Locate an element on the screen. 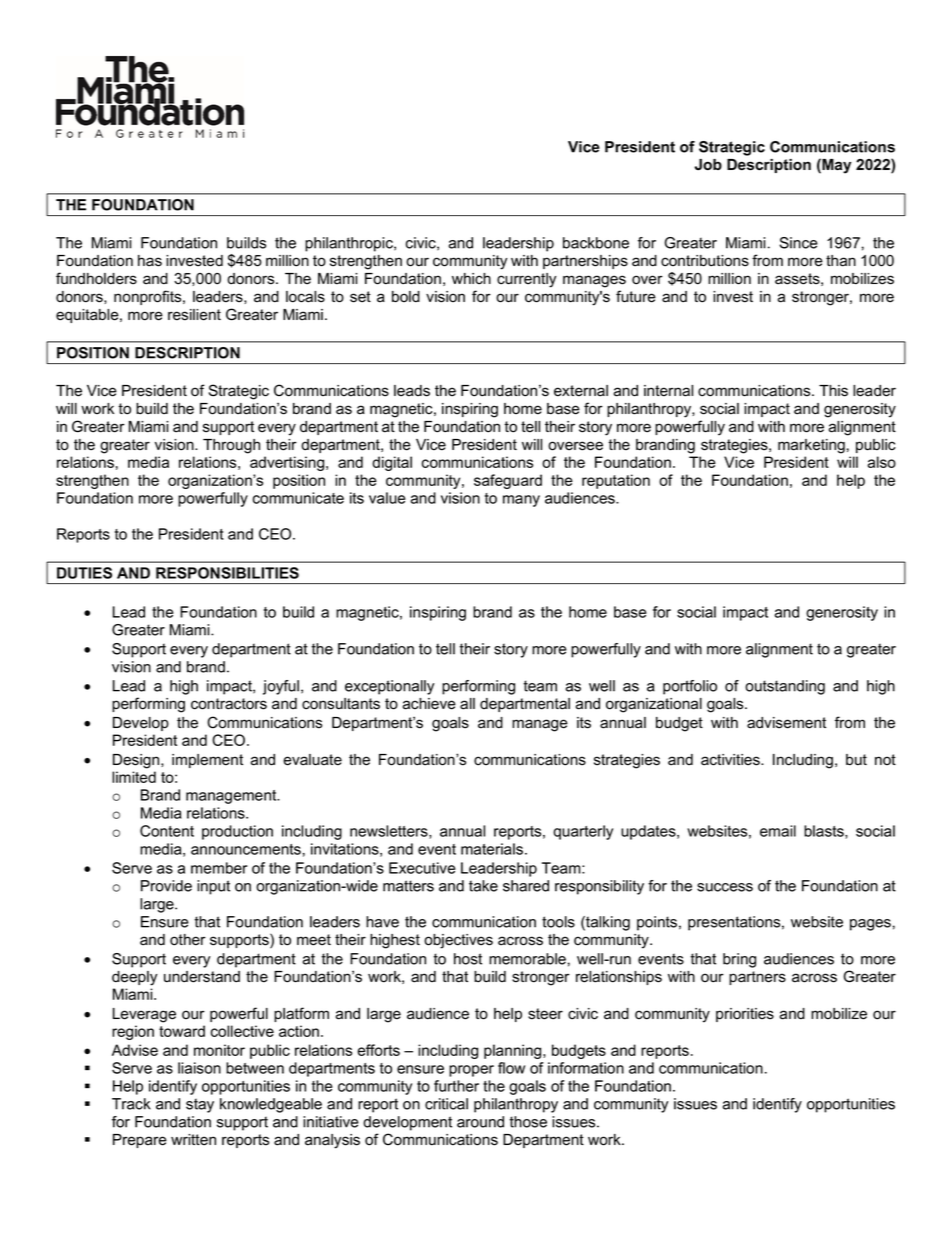  Content is located at coordinates (167, 831).
